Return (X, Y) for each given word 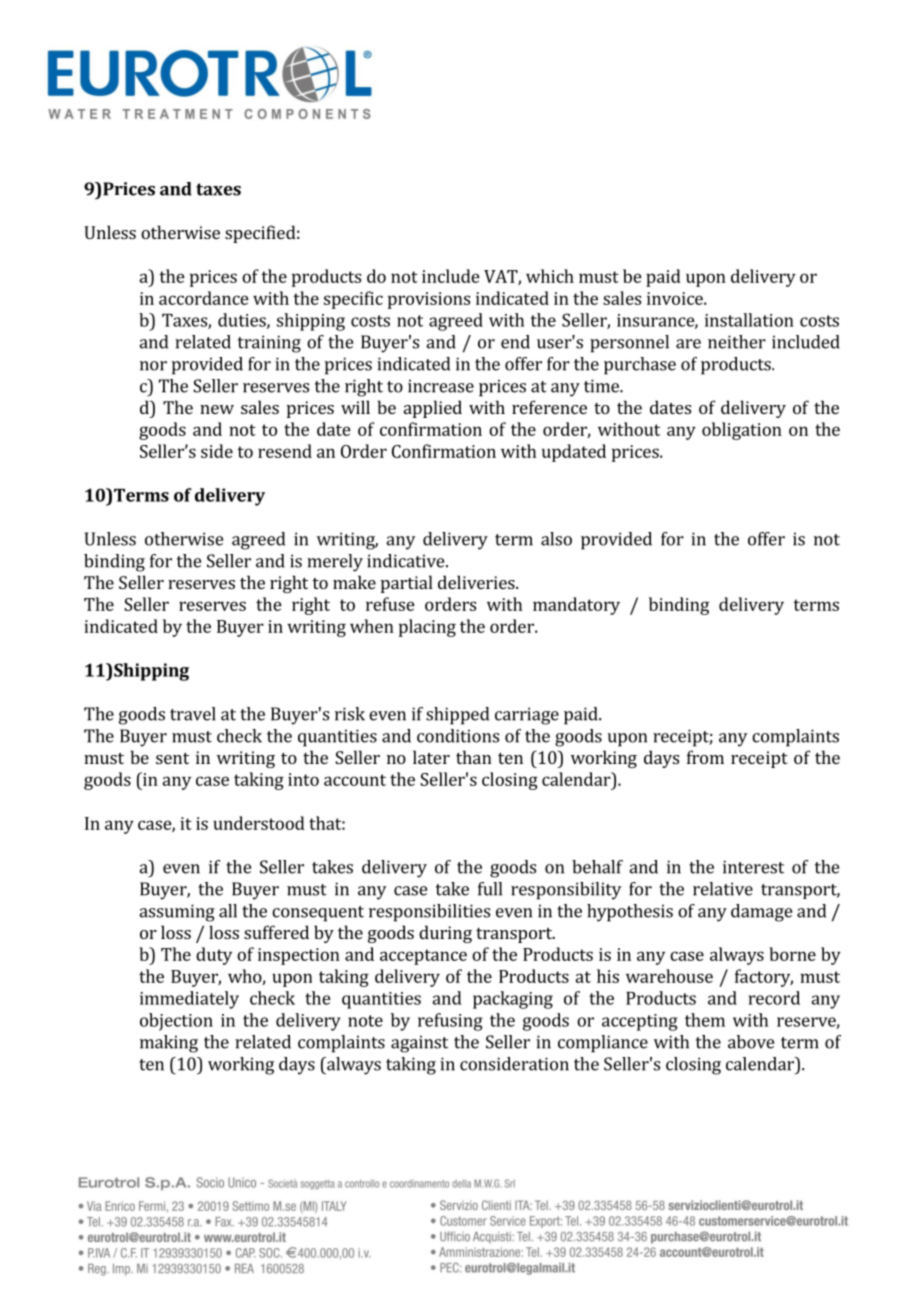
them (705, 1020)
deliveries (477, 582)
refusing (450, 1022)
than (473, 757)
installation (749, 320)
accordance (204, 298)
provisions (429, 300)
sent (172, 758)
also (556, 539)
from (705, 757)
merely (335, 563)
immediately (189, 1000)
